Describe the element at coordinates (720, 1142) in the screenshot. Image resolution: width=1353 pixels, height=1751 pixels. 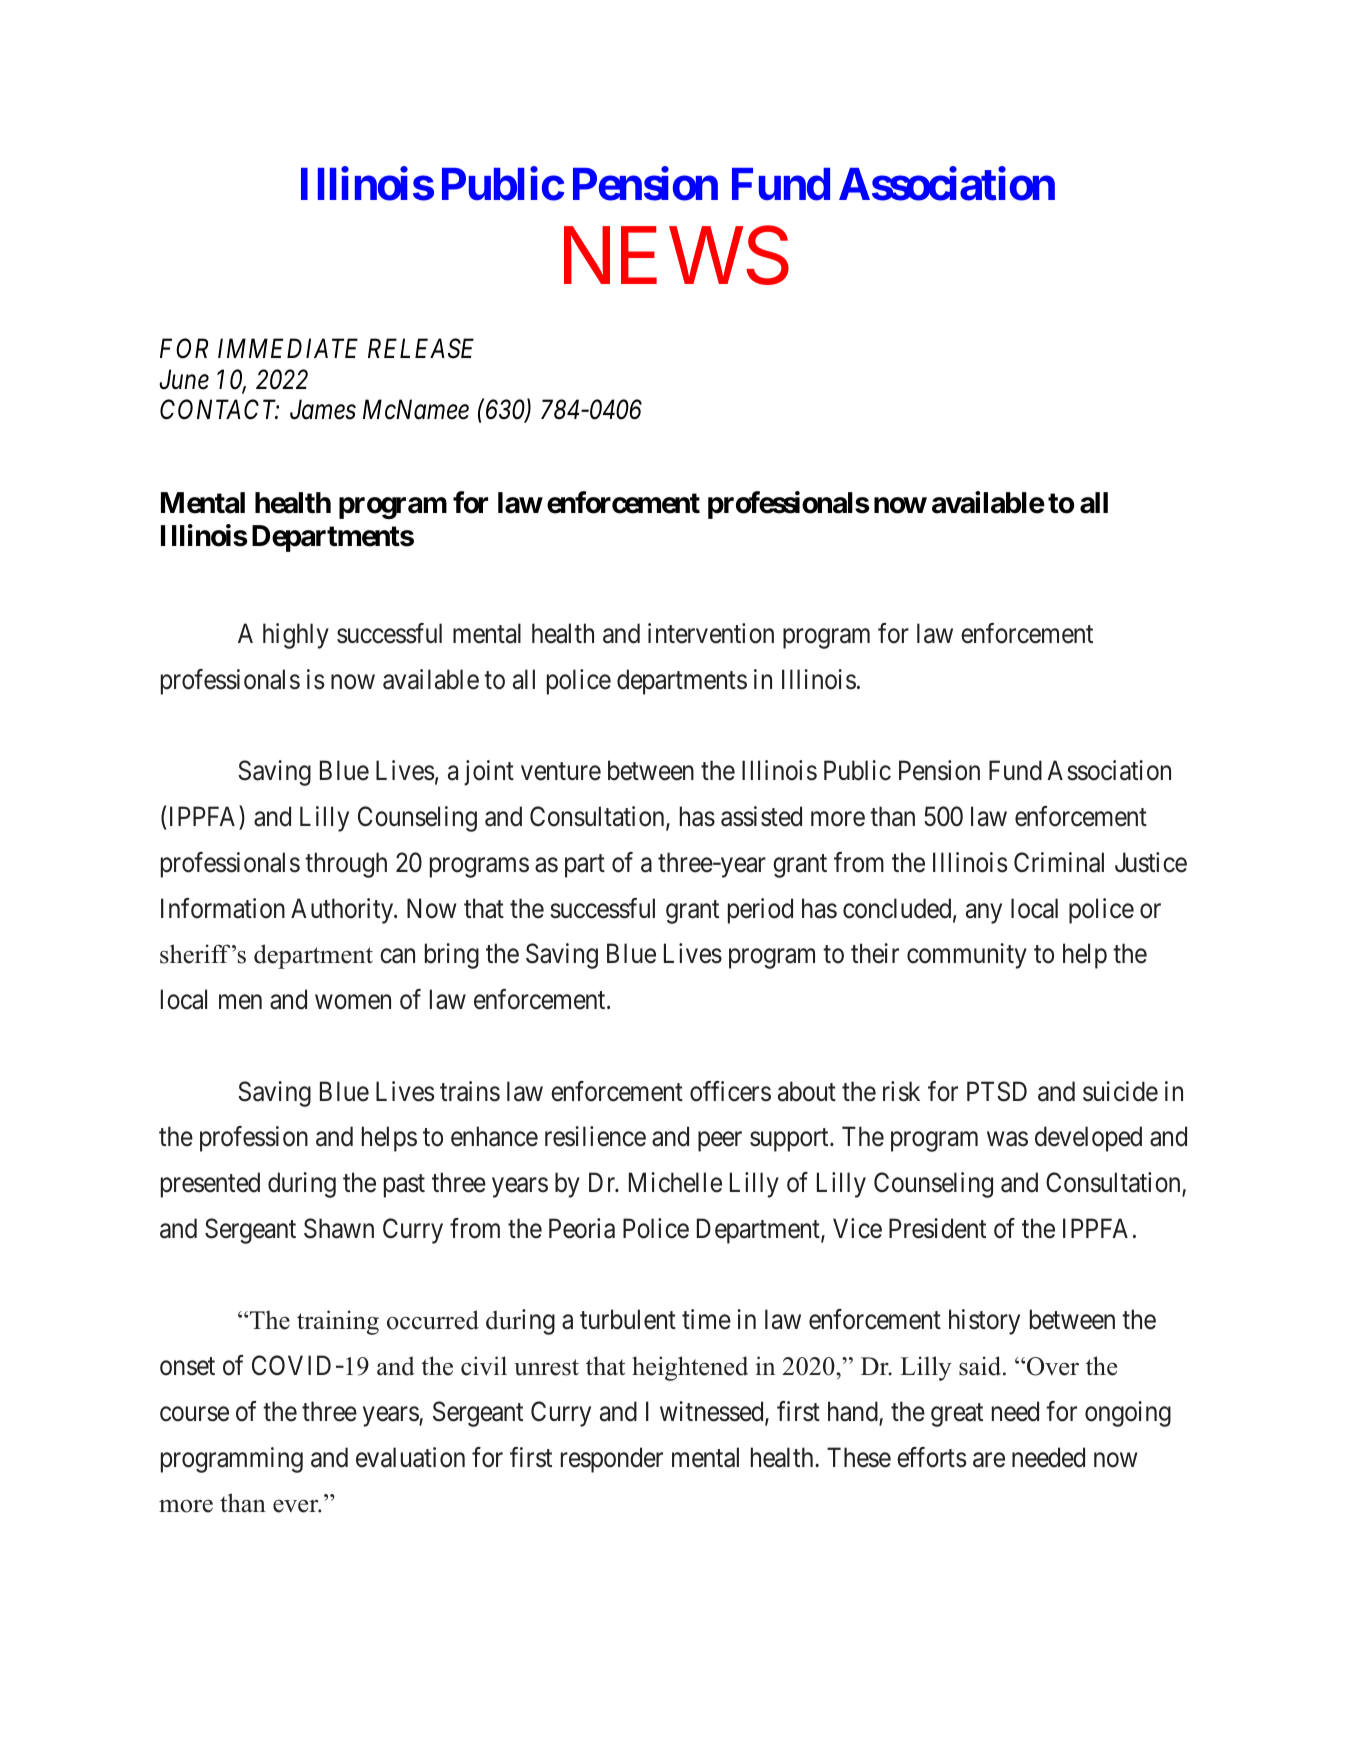
I see `peer` at that location.
